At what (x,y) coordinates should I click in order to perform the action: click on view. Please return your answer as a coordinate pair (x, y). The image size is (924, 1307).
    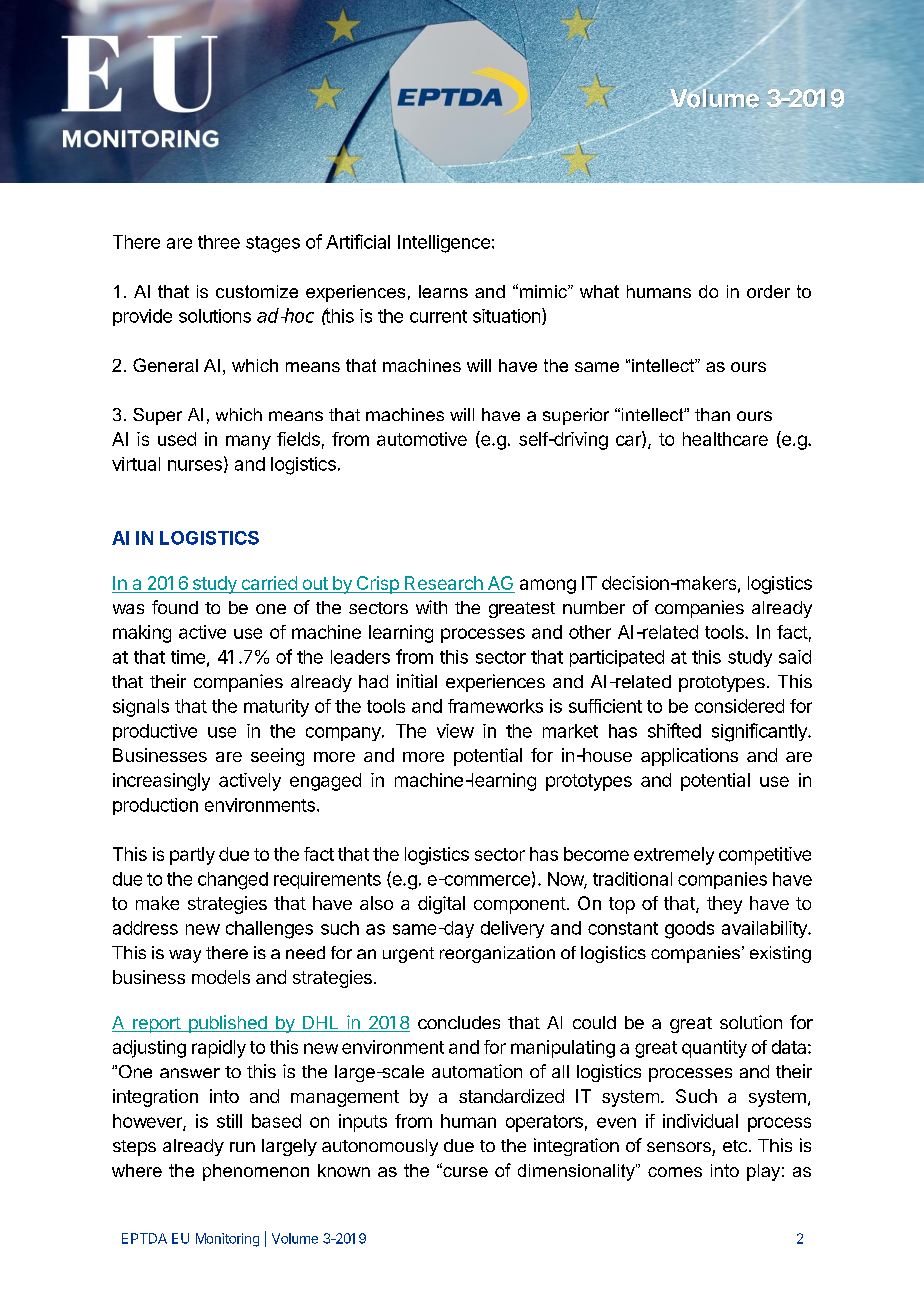
    Looking at the image, I should click on (455, 731).
